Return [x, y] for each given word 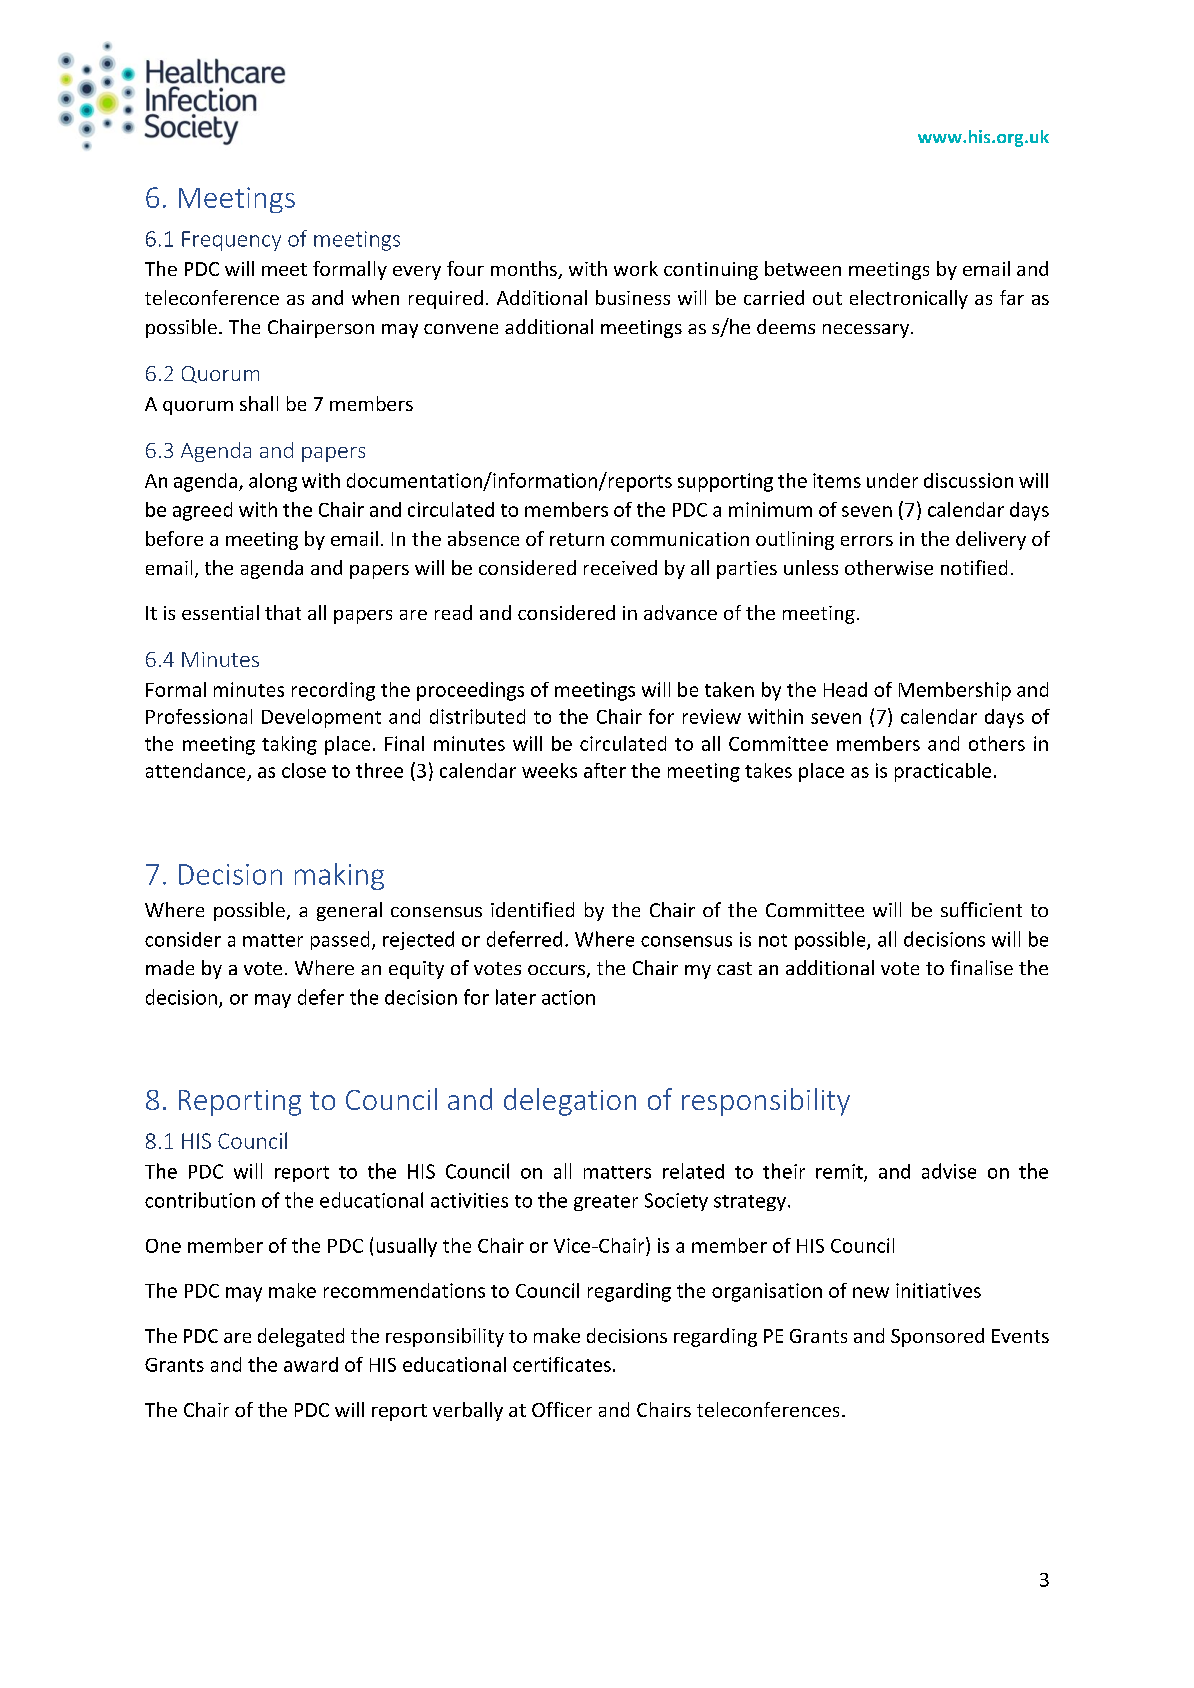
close [304, 770]
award [311, 1364]
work [636, 268]
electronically [909, 299]
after [605, 770]
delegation [570, 1102]
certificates [562, 1364]
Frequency [231, 241]
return [577, 539]
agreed [202, 511]
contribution [200, 1200]
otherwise [889, 567]
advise [949, 1171]
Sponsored [937, 1337]
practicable [943, 772]
